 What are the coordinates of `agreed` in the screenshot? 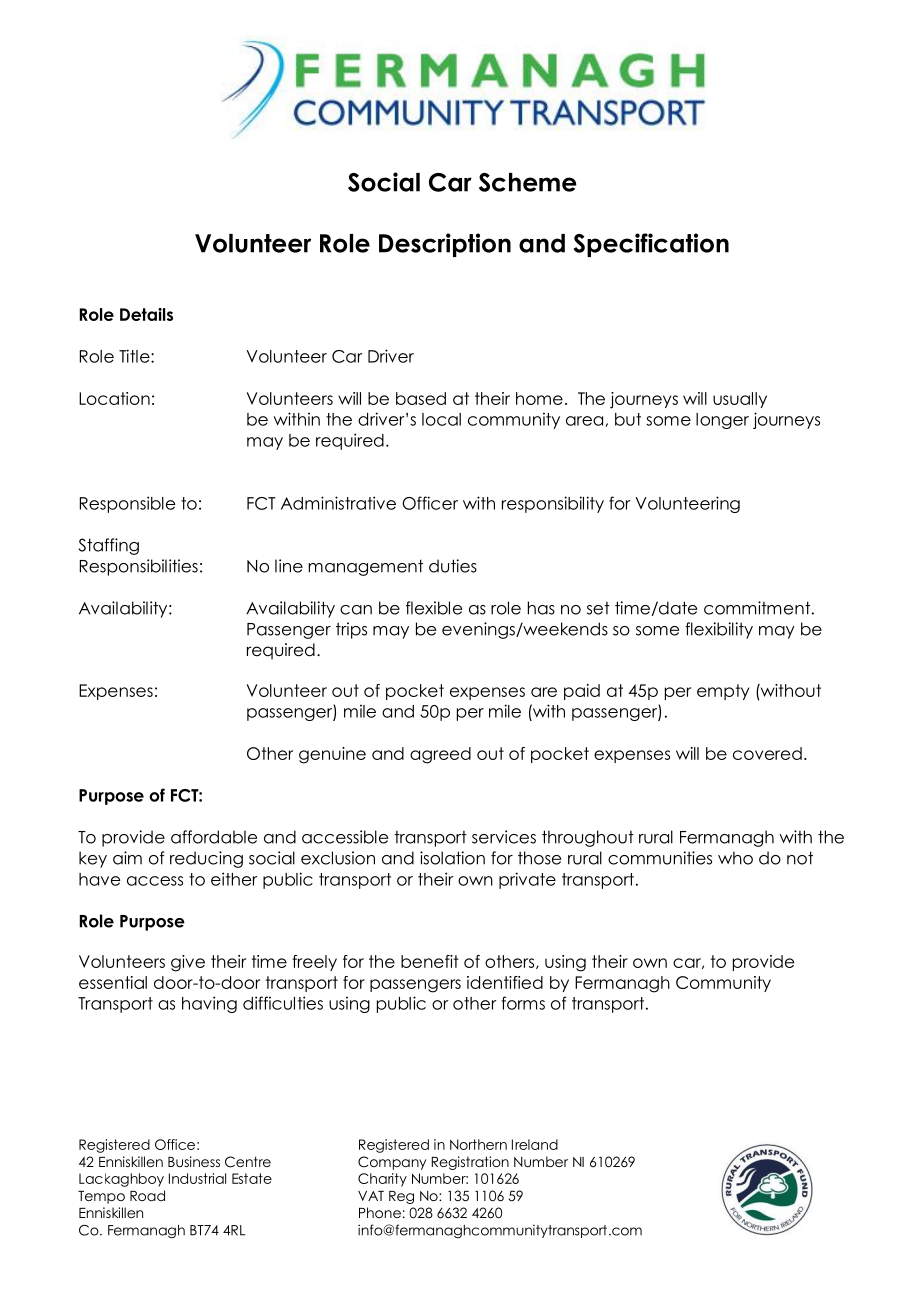 It's located at (440, 755).
